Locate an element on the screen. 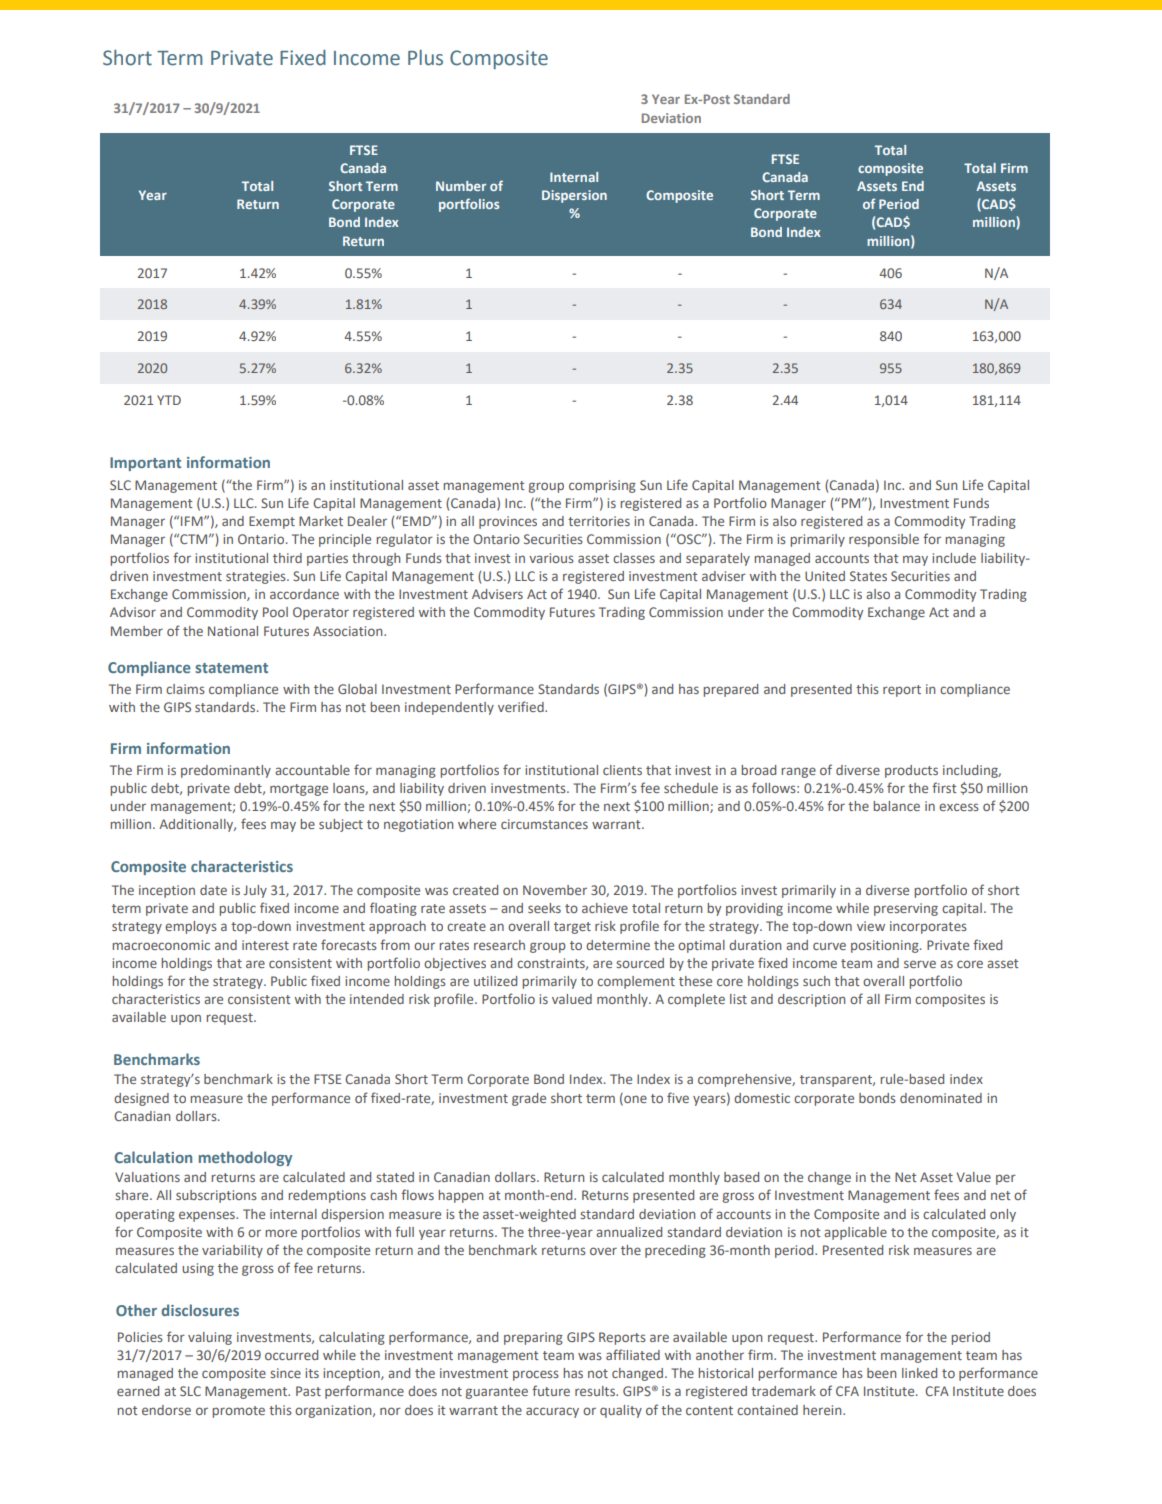 This screenshot has width=1162, height=1504. Plus is located at coordinates (425, 58).
